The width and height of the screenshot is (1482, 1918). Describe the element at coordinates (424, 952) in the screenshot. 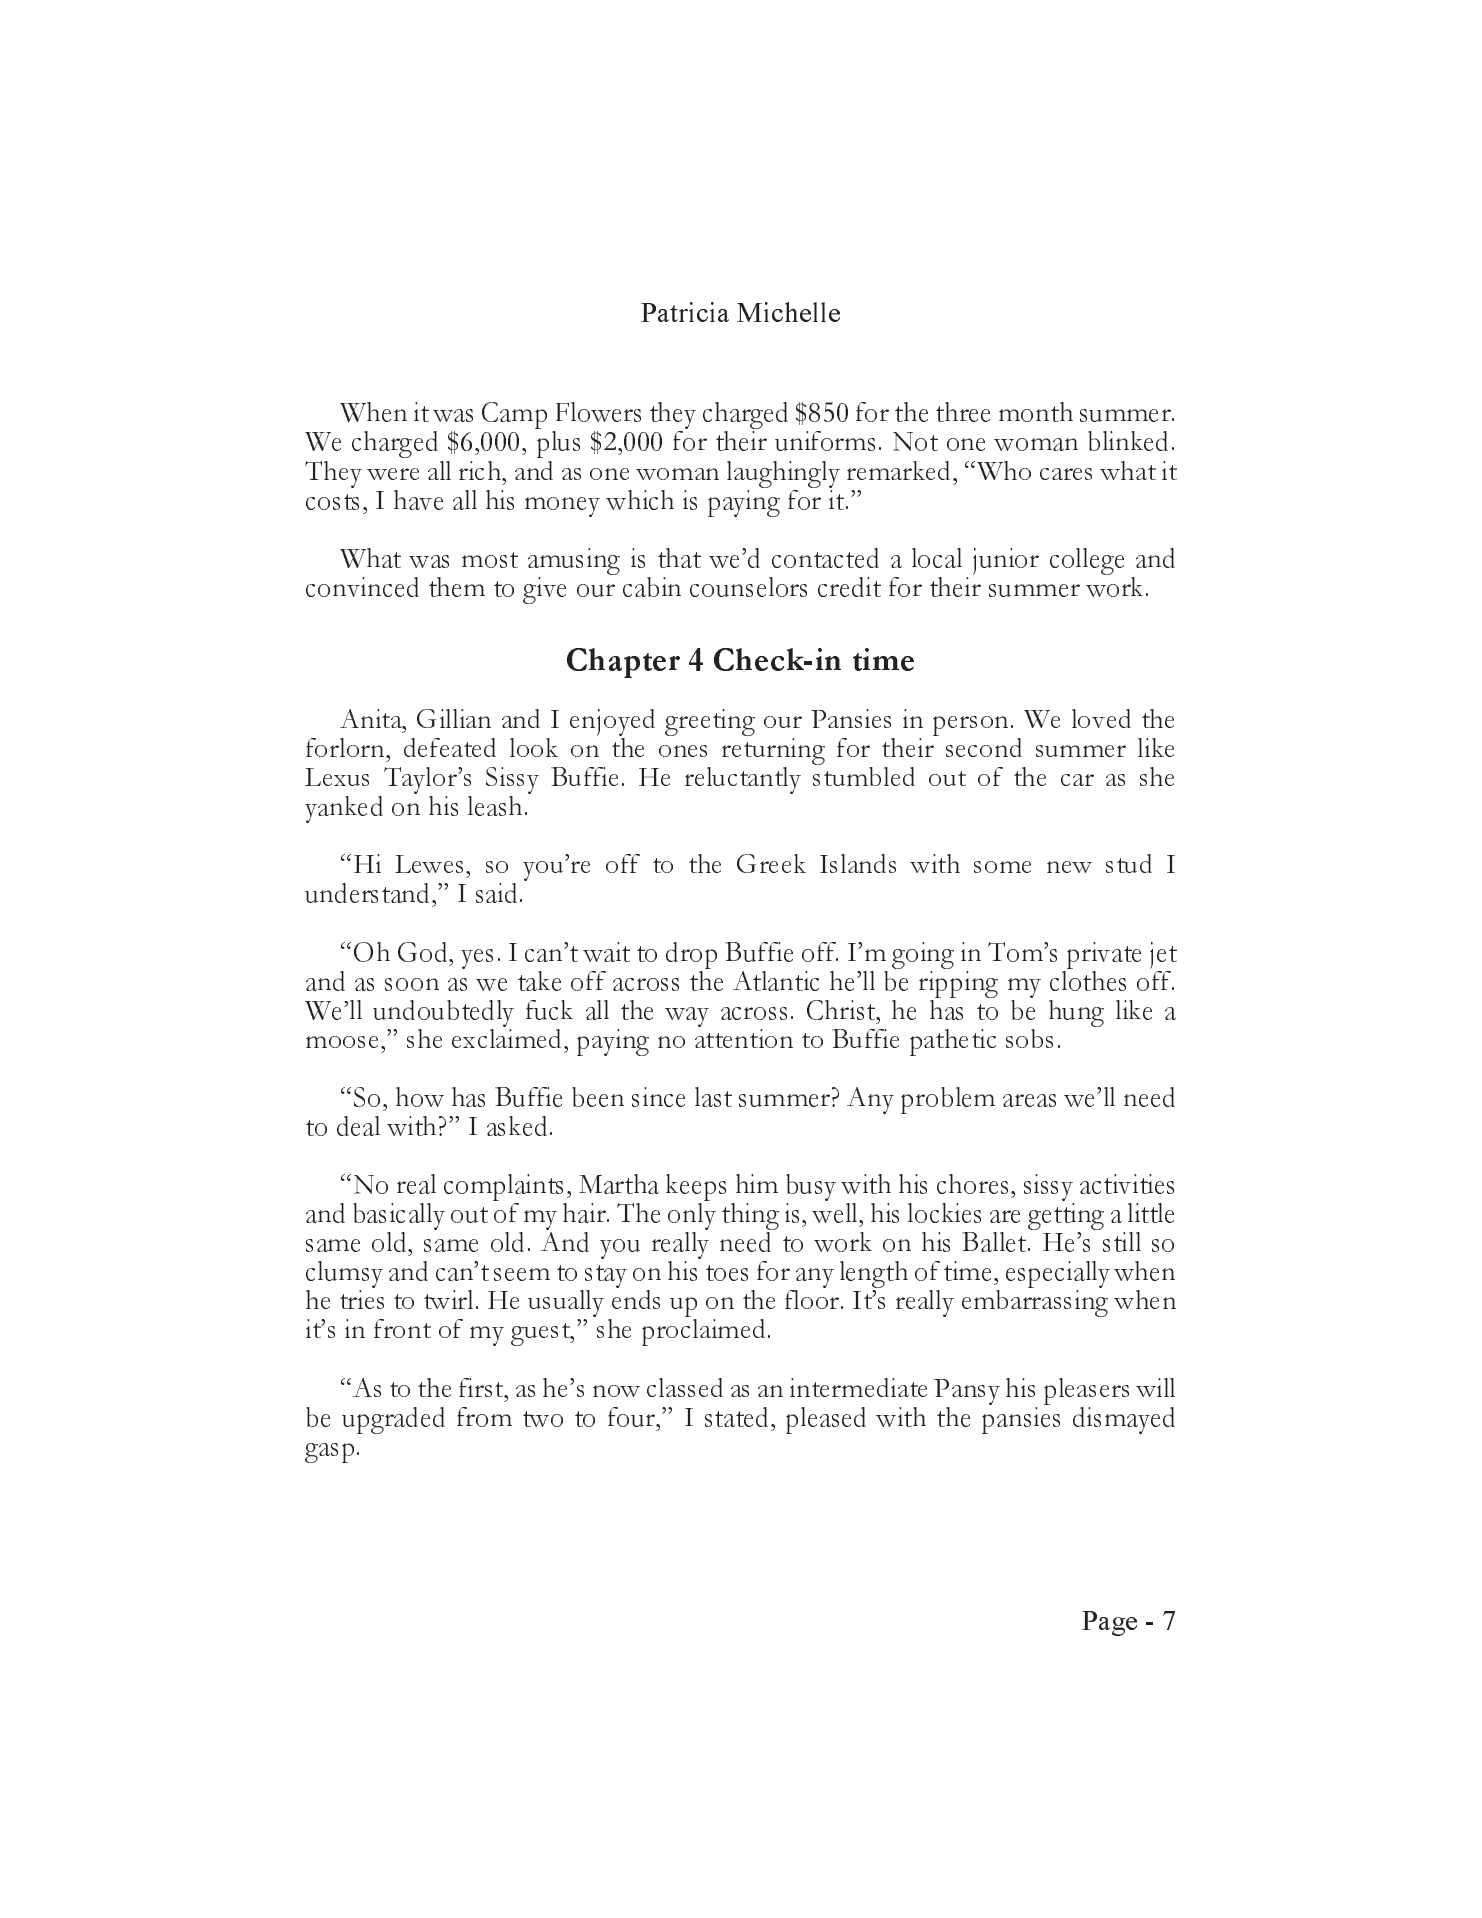

I see `God` at that location.
